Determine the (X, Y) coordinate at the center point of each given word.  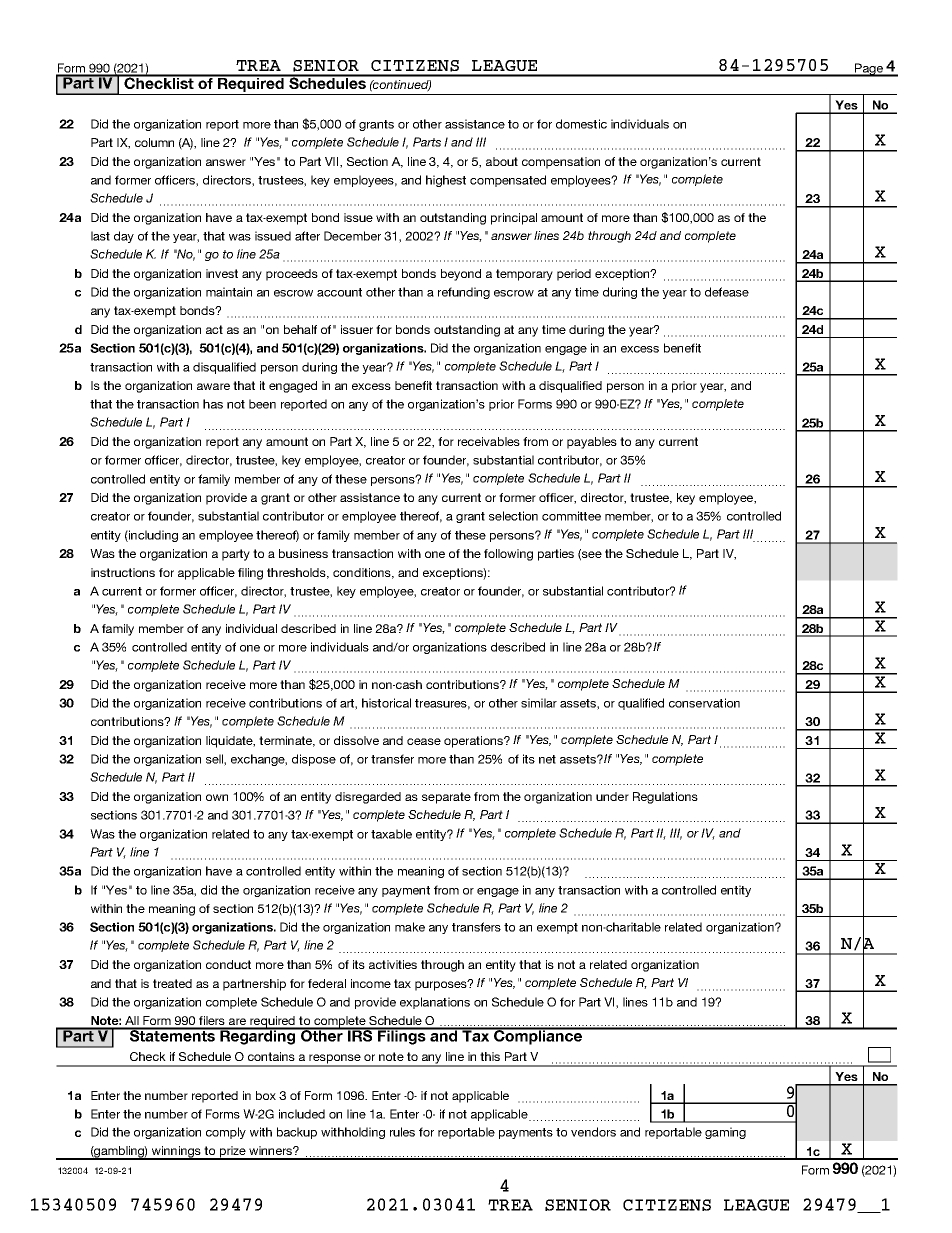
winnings (176, 1153)
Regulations (665, 798)
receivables (489, 441)
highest (446, 181)
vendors (593, 1132)
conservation (704, 703)
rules (402, 1132)
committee (571, 516)
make (410, 927)
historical (386, 703)
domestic (581, 124)
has (213, 404)
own (217, 797)
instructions (123, 572)
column (154, 142)
